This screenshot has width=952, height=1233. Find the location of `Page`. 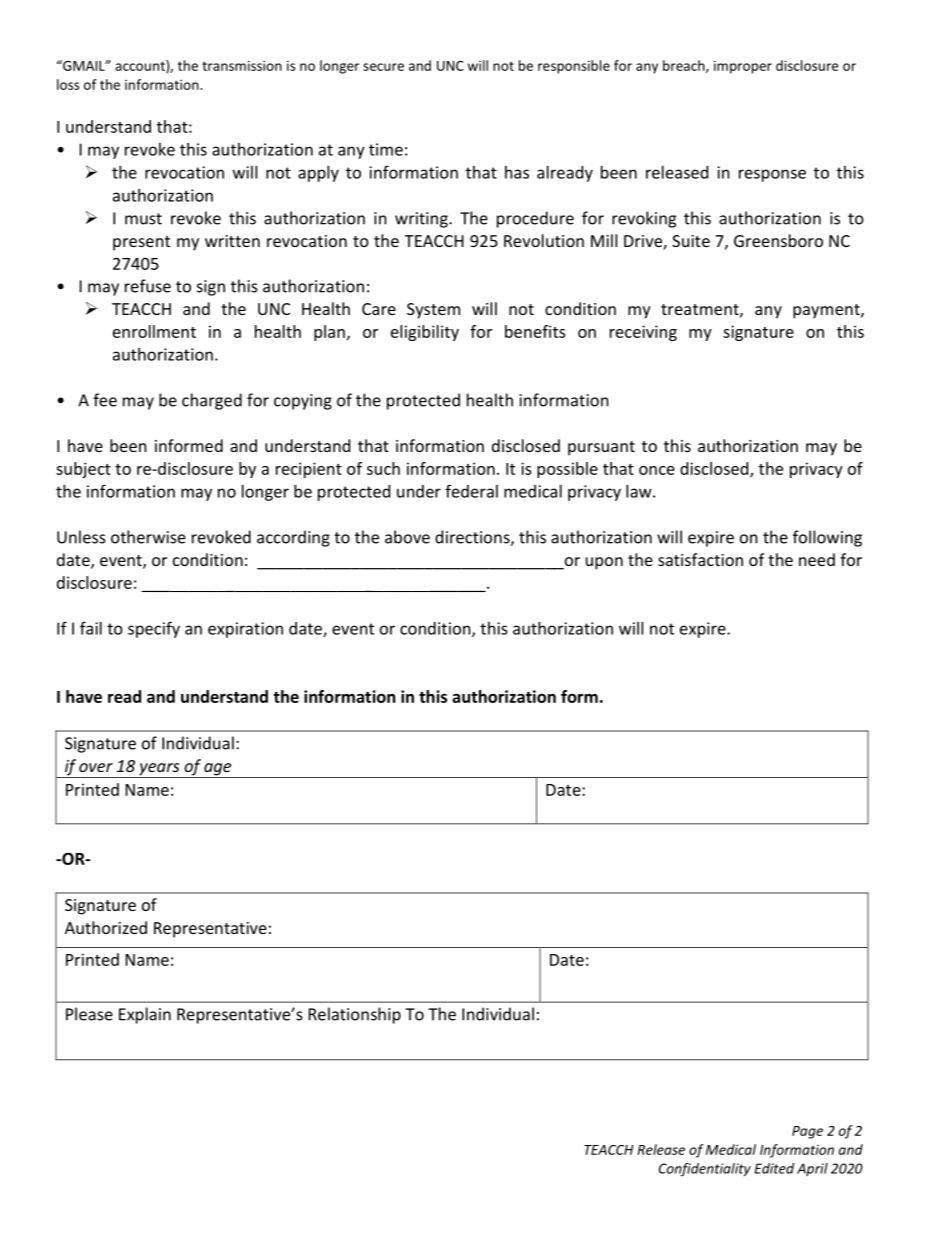

Page is located at coordinates (807, 1132).
